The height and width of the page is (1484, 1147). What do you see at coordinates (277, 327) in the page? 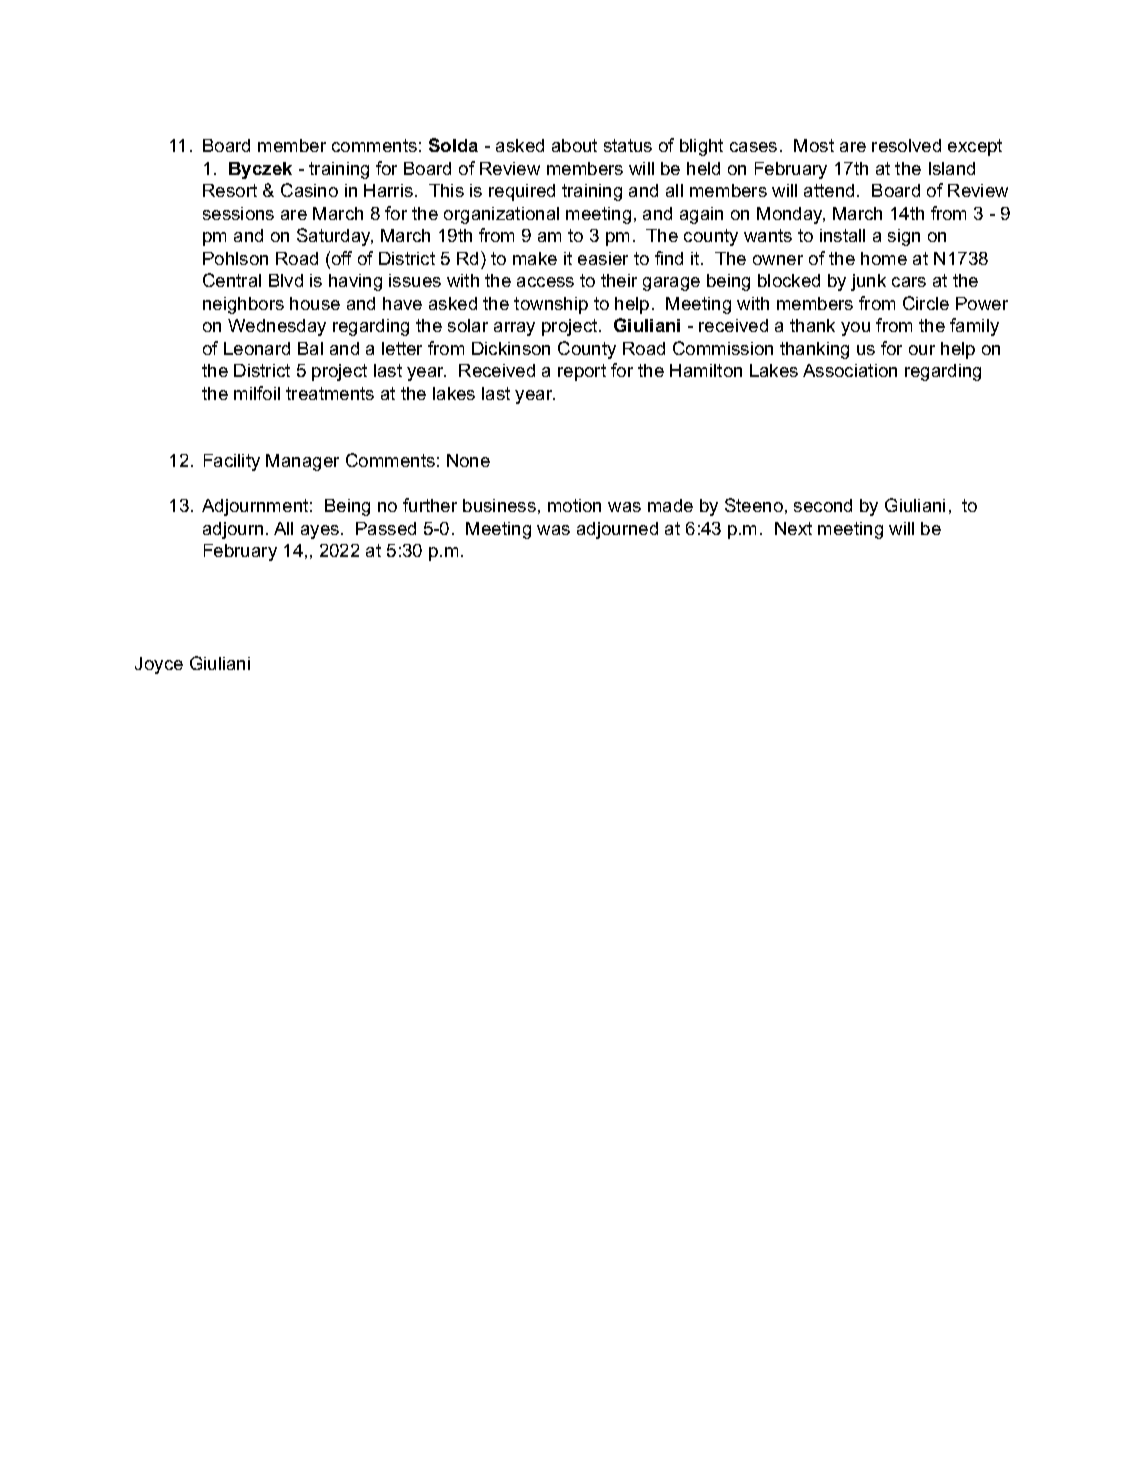
I see `Wednesday` at bounding box center [277, 327].
